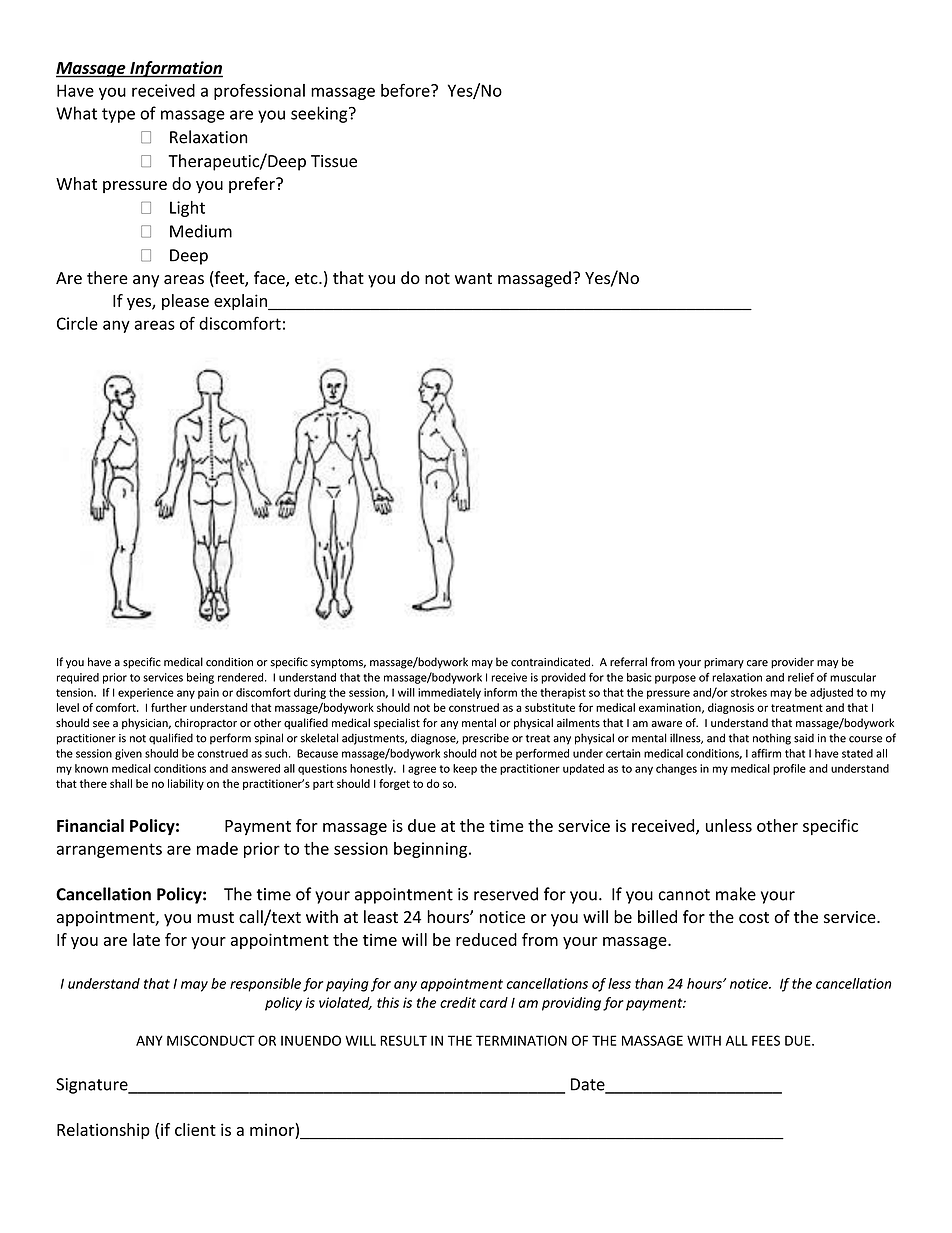  What do you see at coordinates (757, 663) in the screenshot?
I see `care` at bounding box center [757, 663].
